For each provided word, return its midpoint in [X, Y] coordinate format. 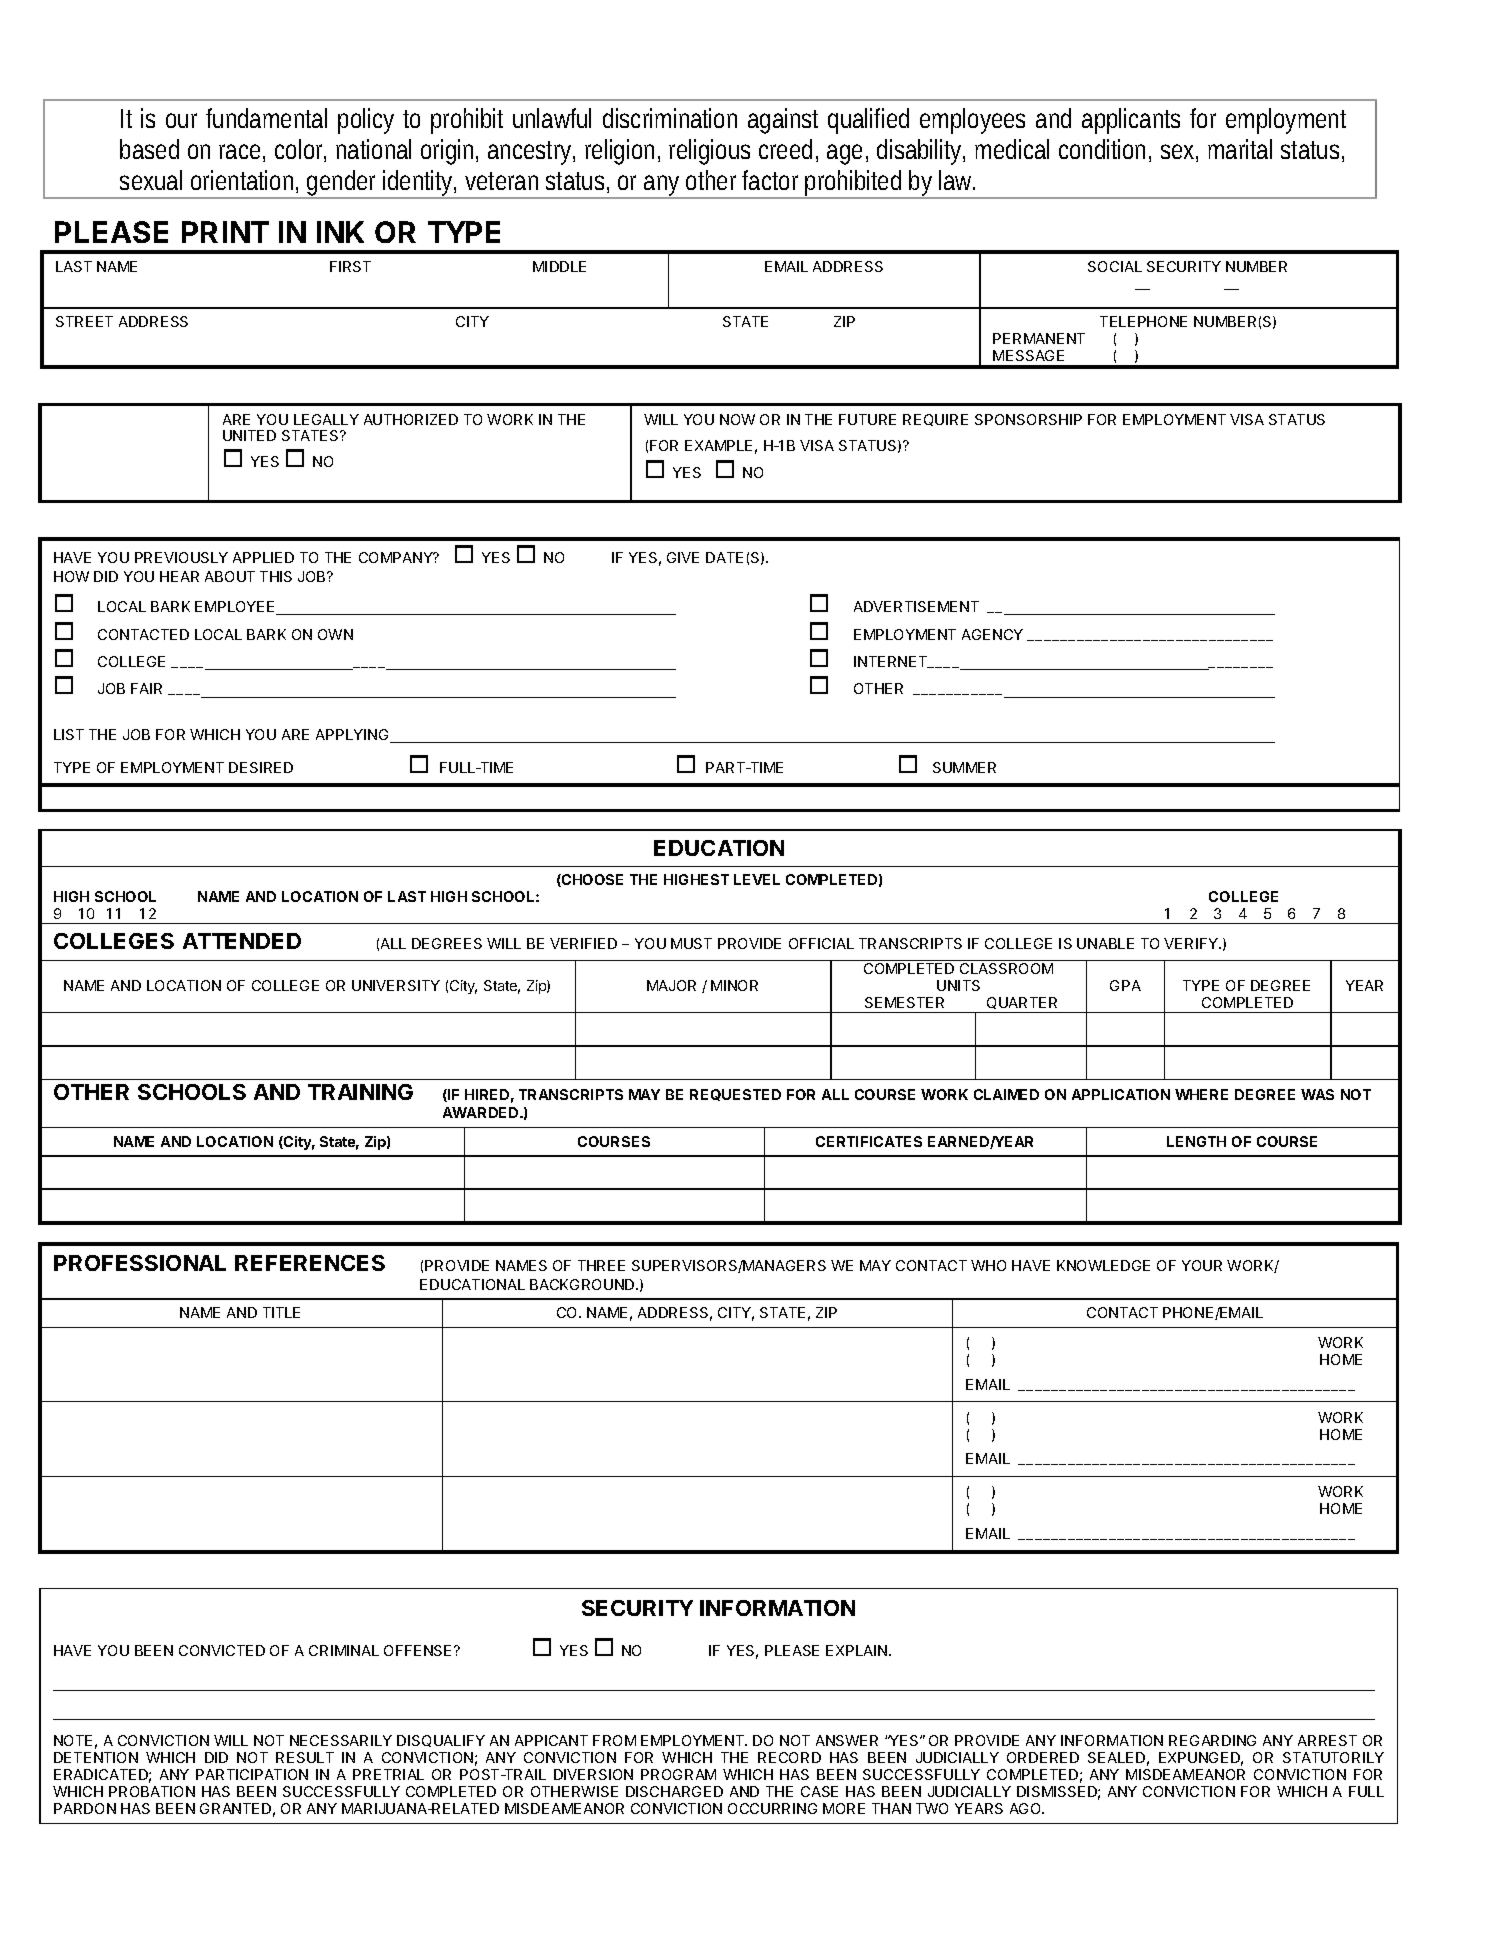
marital [1240, 149]
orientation [244, 181]
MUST [691, 943]
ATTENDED [242, 941]
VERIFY [1192, 943]
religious [709, 152]
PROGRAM [678, 1774]
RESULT [305, 1757]
